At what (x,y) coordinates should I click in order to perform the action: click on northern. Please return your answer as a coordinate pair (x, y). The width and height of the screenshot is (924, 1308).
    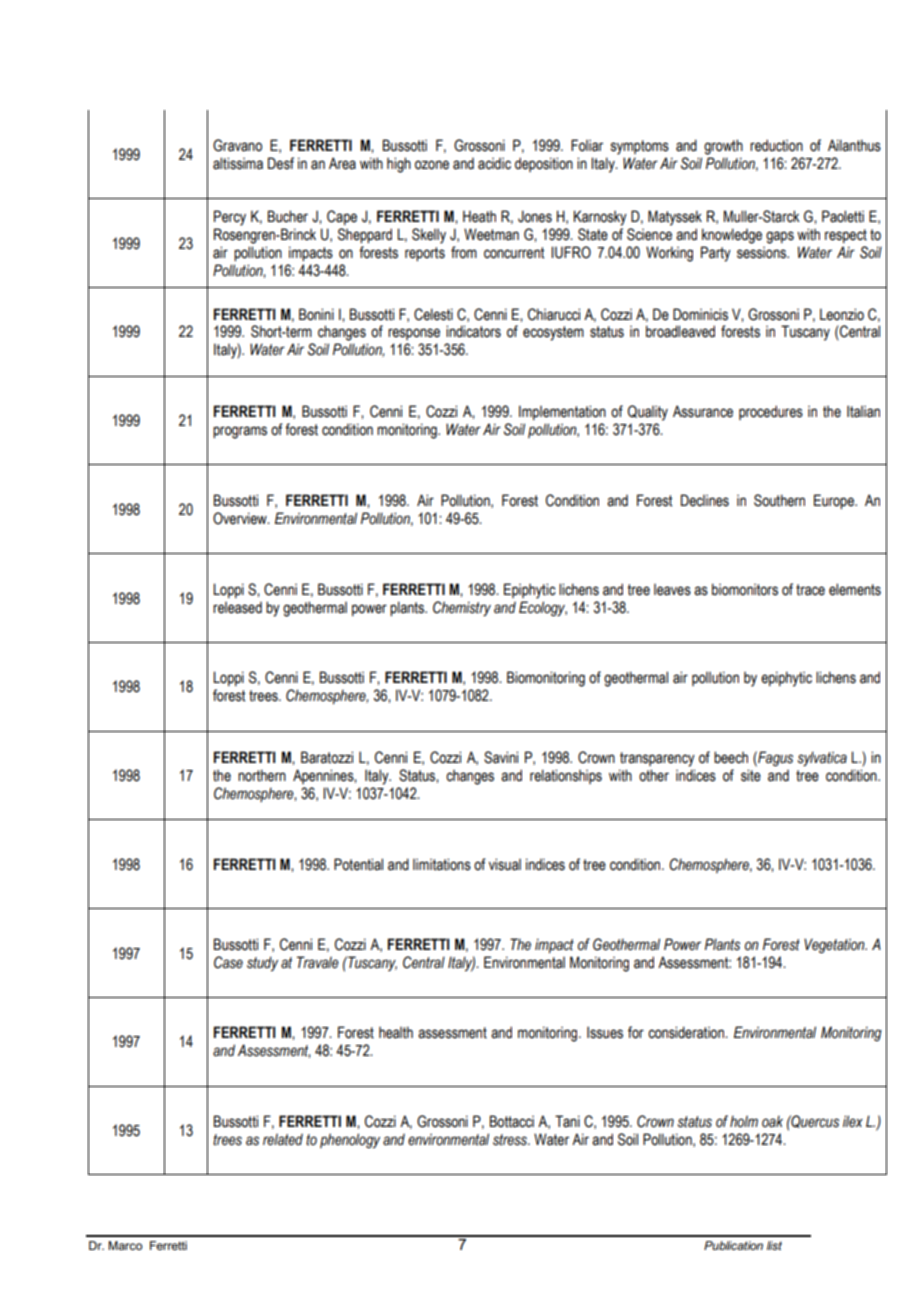
    Looking at the image, I should click on (262, 775).
